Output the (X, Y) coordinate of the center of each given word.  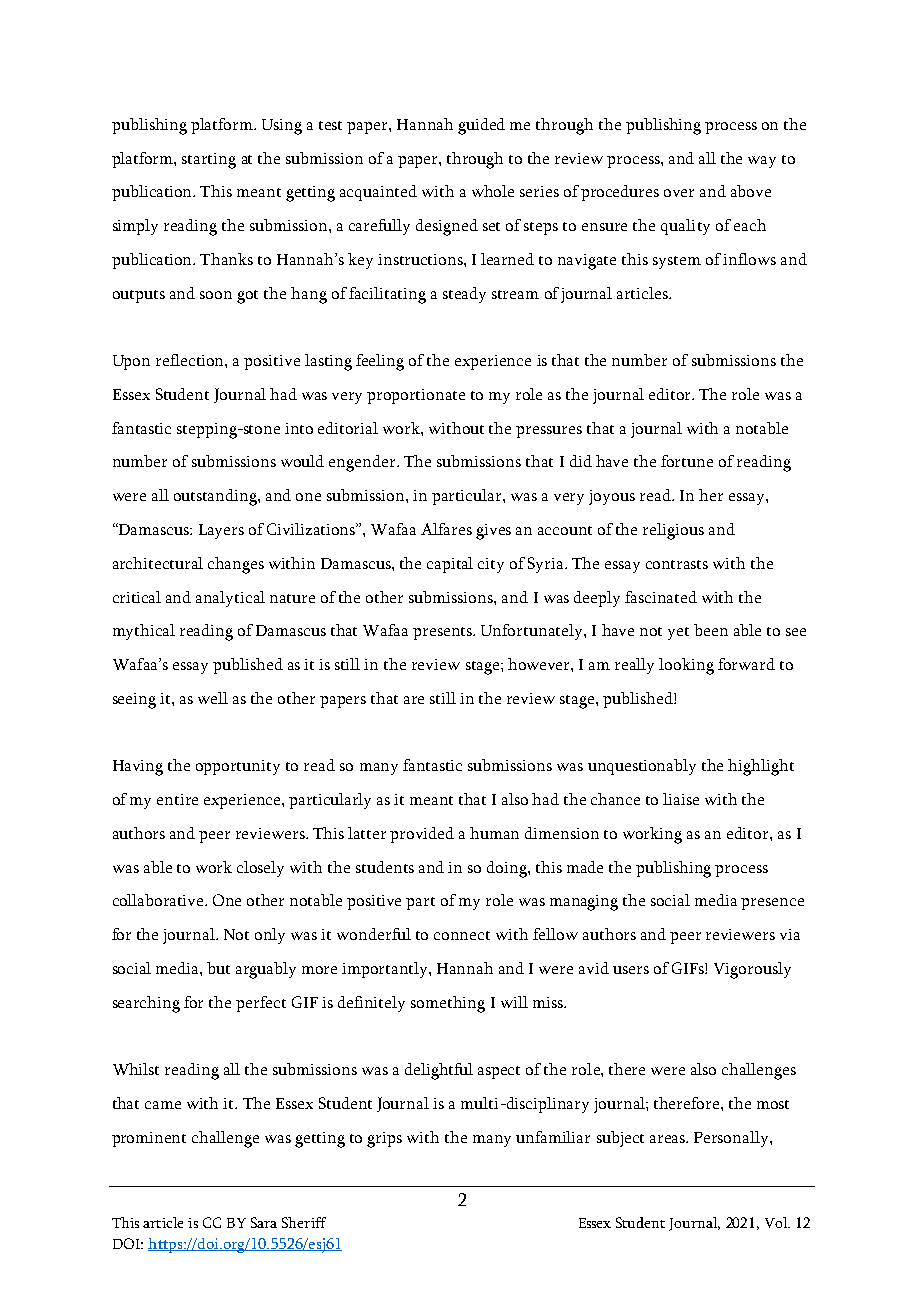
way (762, 162)
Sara (264, 1222)
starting (209, 161)
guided (481, 126)
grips (384, 1140)
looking (686, 666)
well (213, 698)
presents (443, 633)
